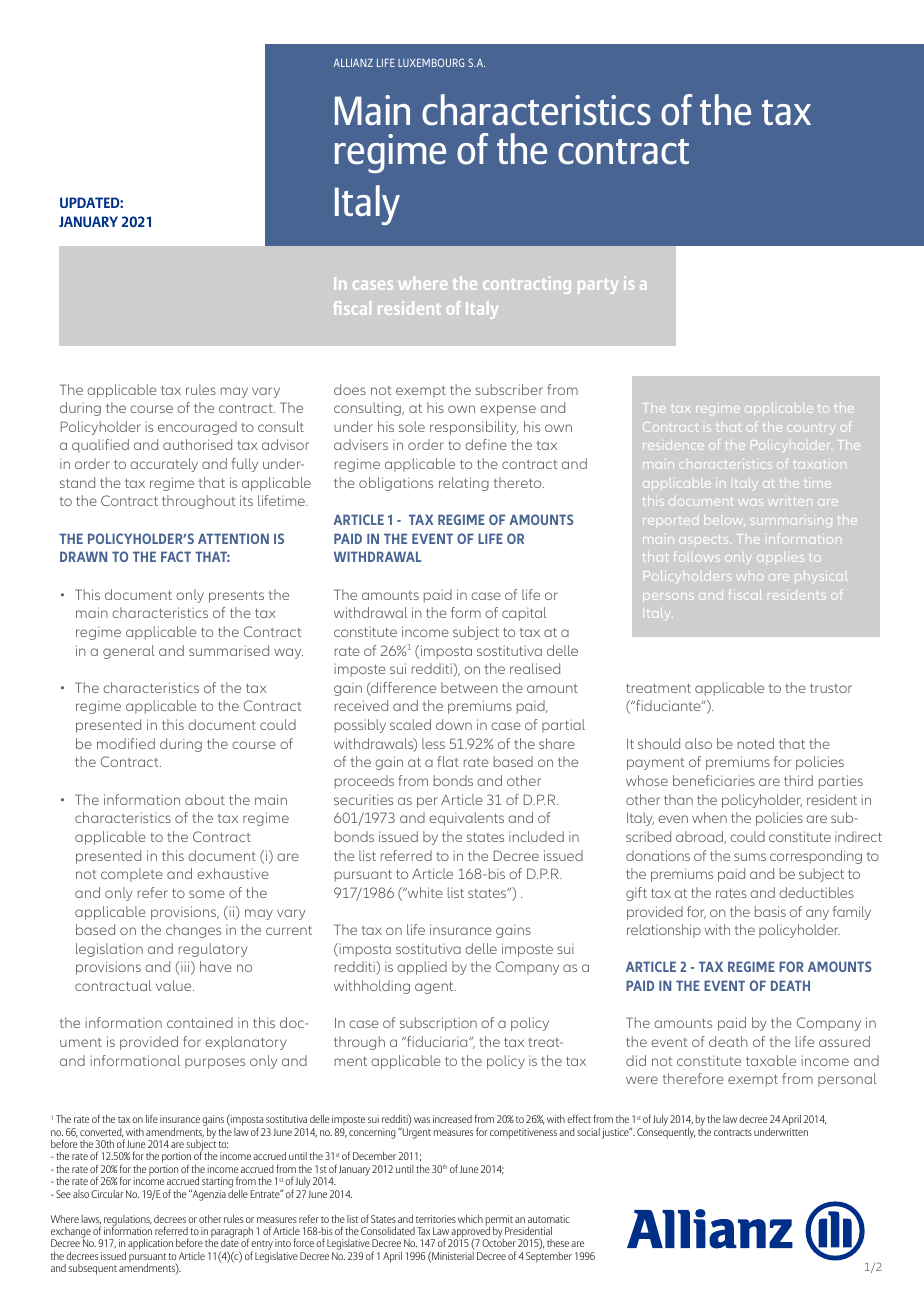 Image resolution: width=924 pixels, height=1308 pixels. What do you see at coordinates (469, 687) in the document?
I see `between` at bounding box center [469, 687].
